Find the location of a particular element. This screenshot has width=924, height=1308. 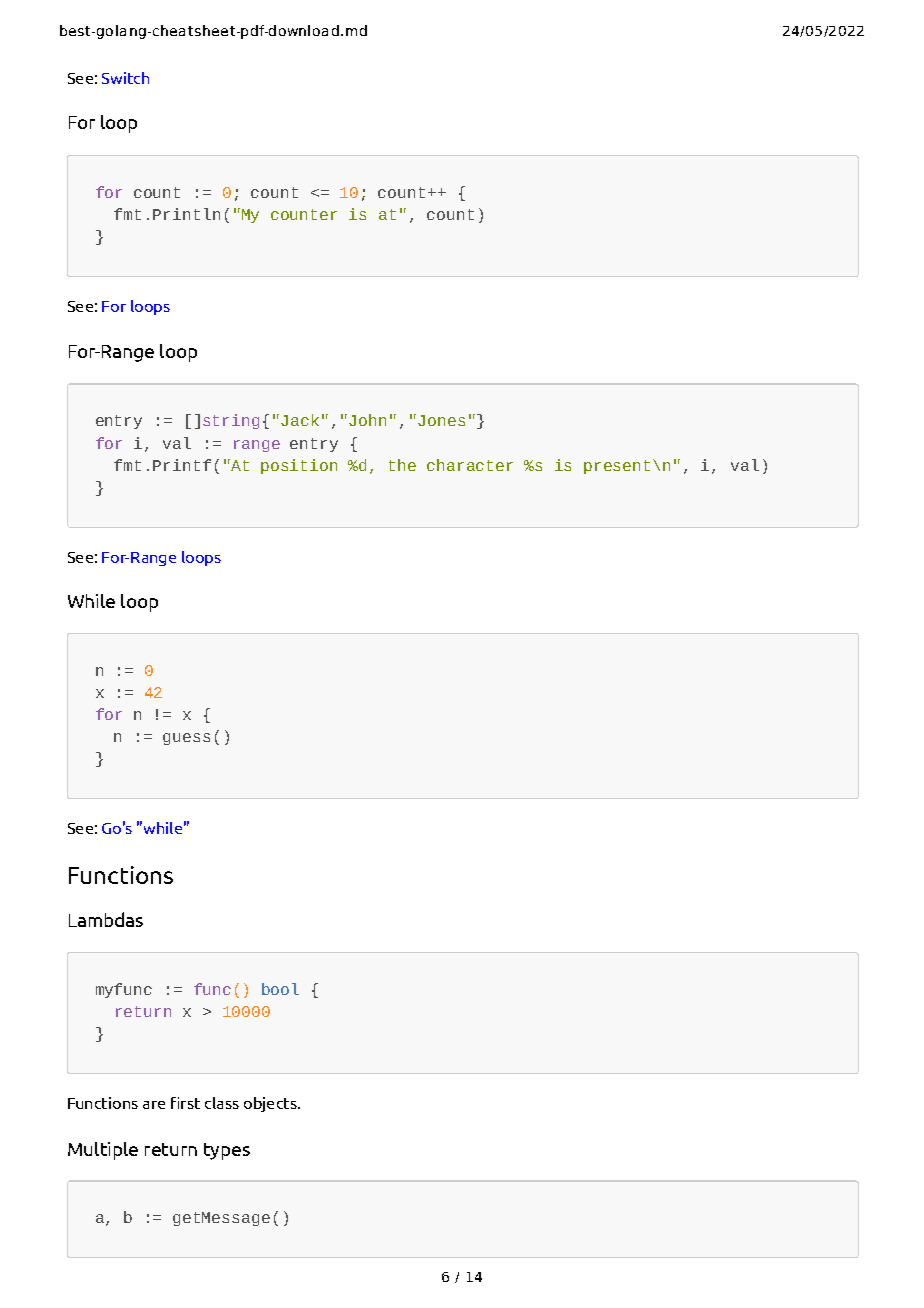

bool is located at coordinates (280, 989).
